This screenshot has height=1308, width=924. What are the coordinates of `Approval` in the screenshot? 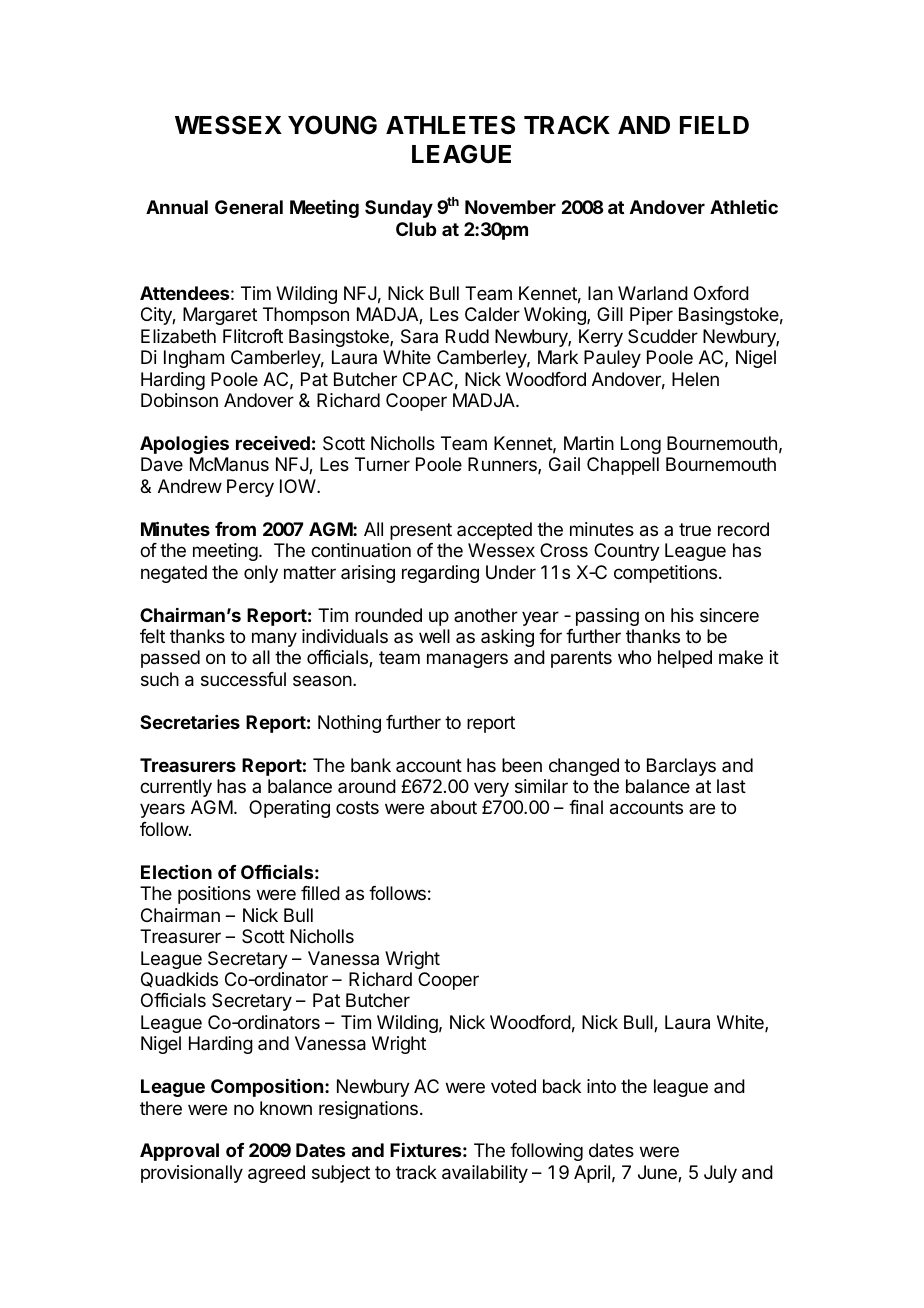 It's located at (179, 1152).
